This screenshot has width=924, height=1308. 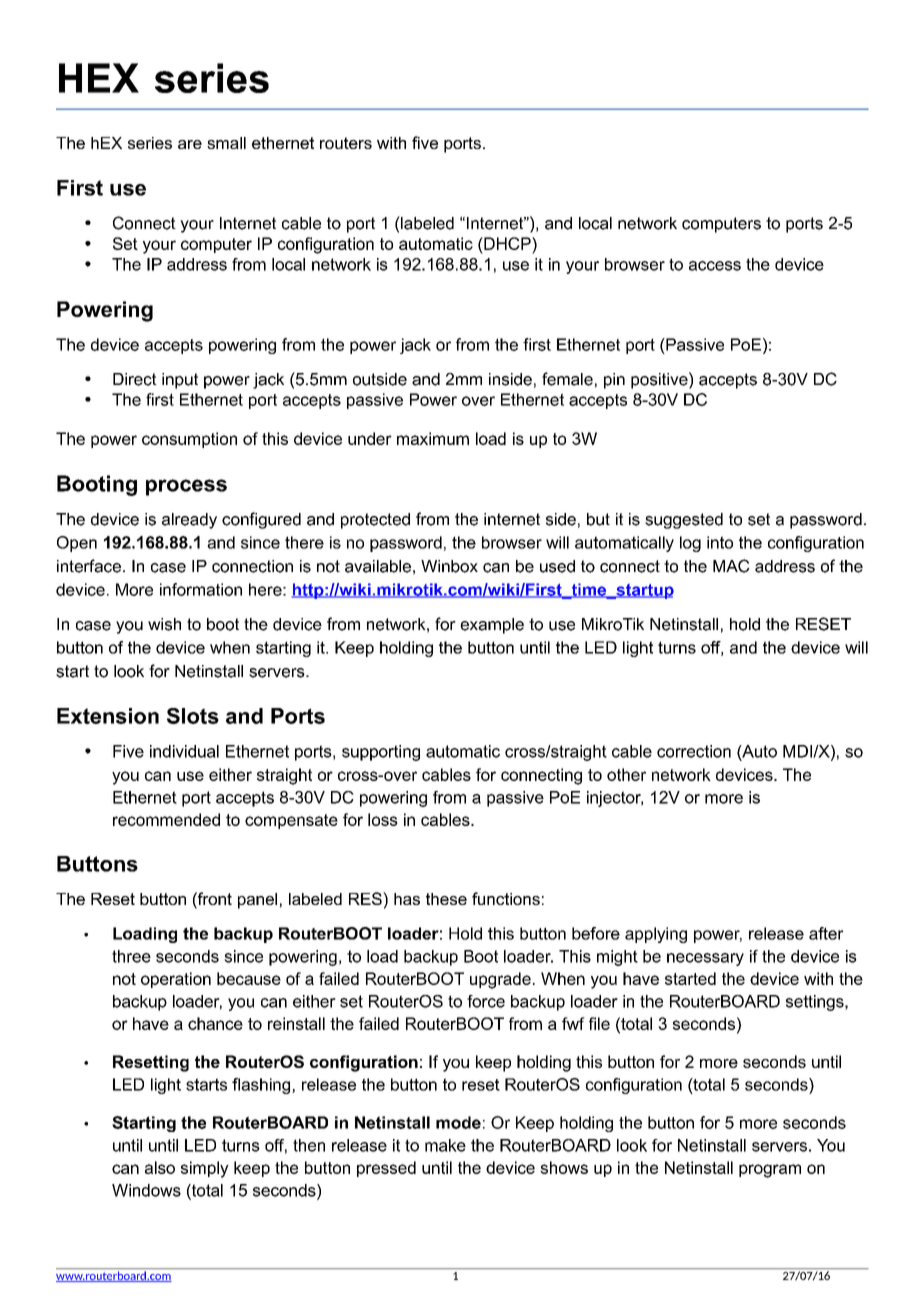 What do you see at coordinates (492, 626) in the screenshot?
I see `example` at bounding box center [492, 626].
